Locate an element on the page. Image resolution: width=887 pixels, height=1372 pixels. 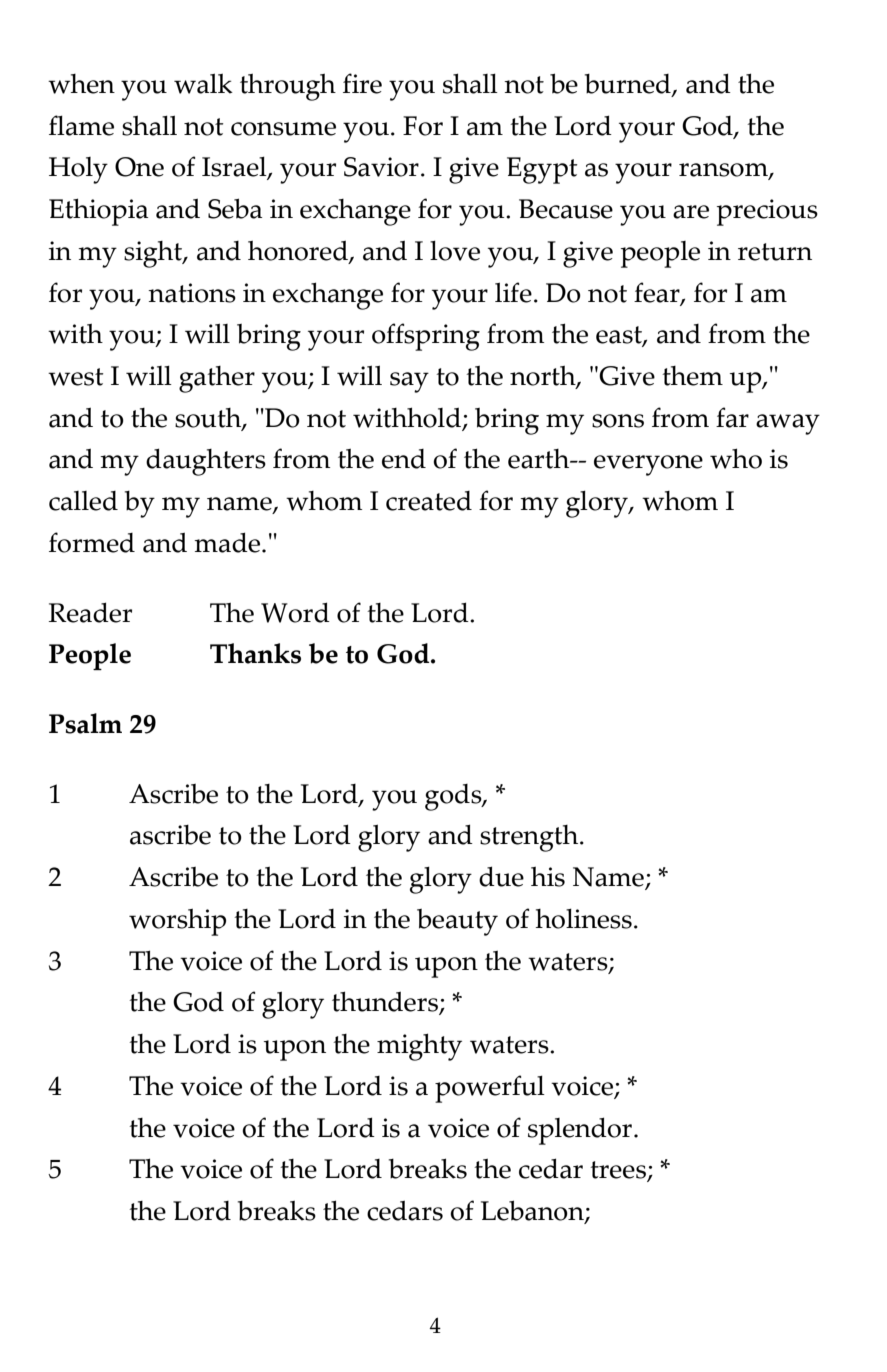
gather is located at coordinates (217, 379).
